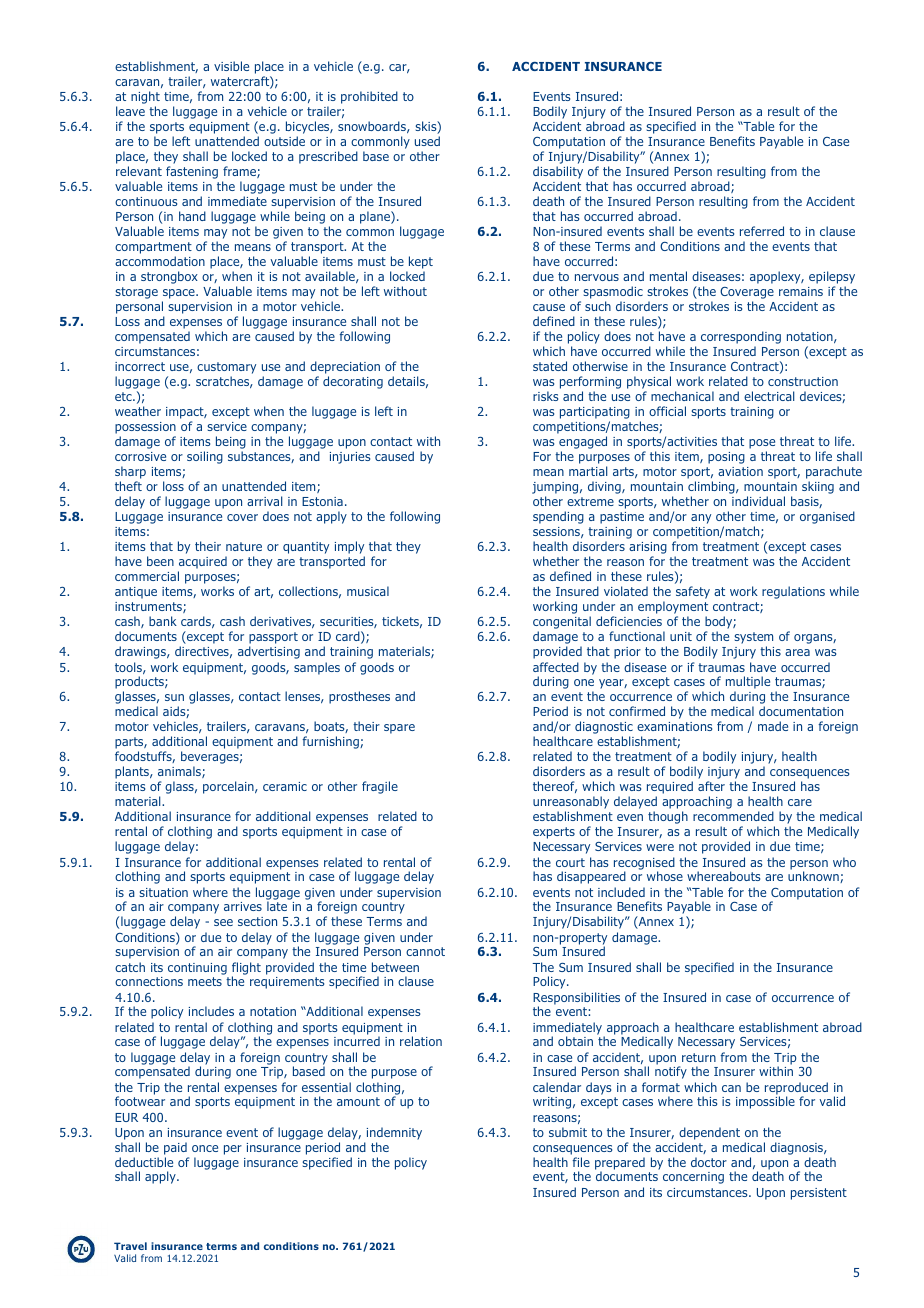 This page has width=924, height=1308. What do you see at coordinates (231, 66) in the page?
I see `visible` at bounding box center [231, 66].
